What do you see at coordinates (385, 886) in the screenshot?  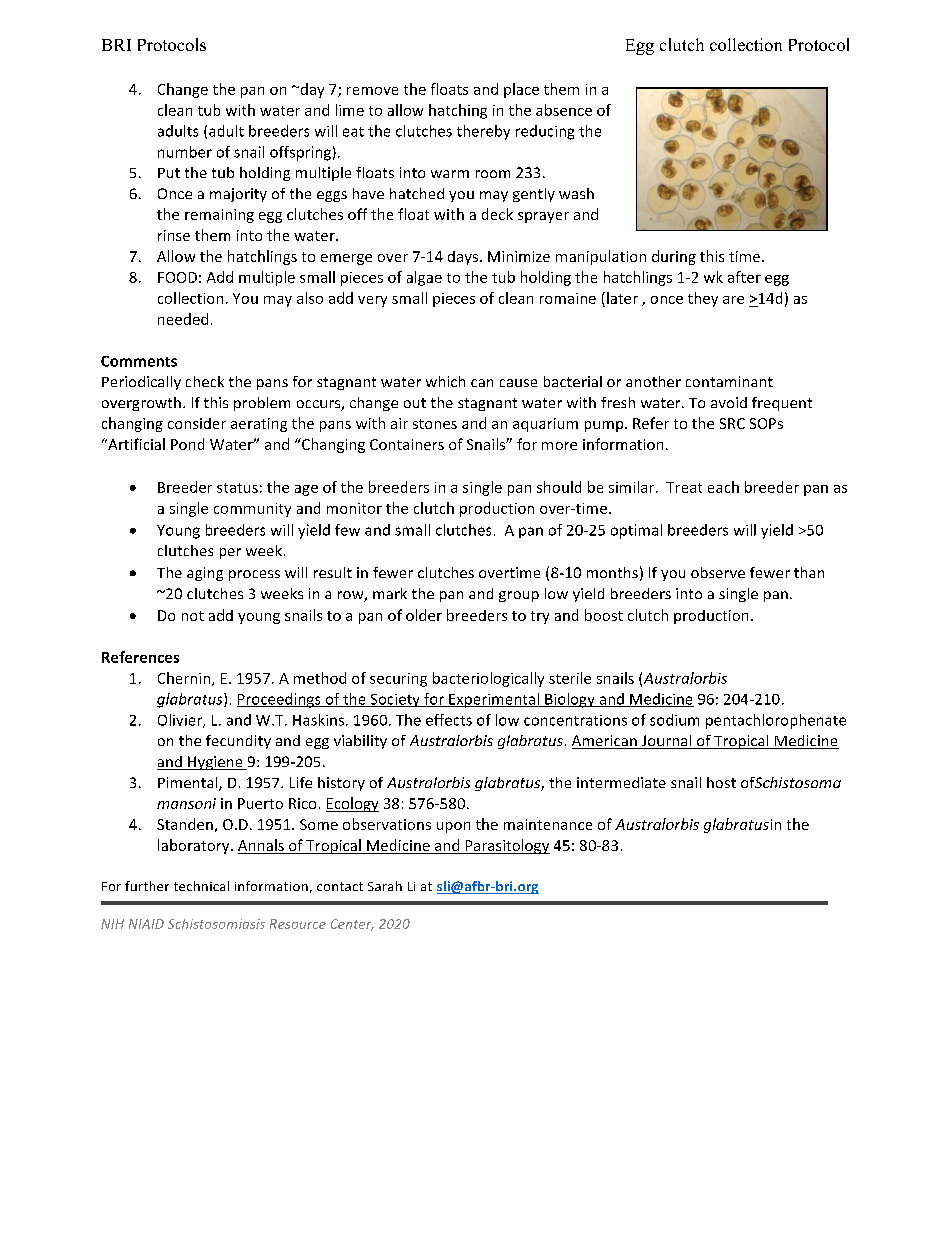 I see `Sarah` at bounding box center [385, 886].
